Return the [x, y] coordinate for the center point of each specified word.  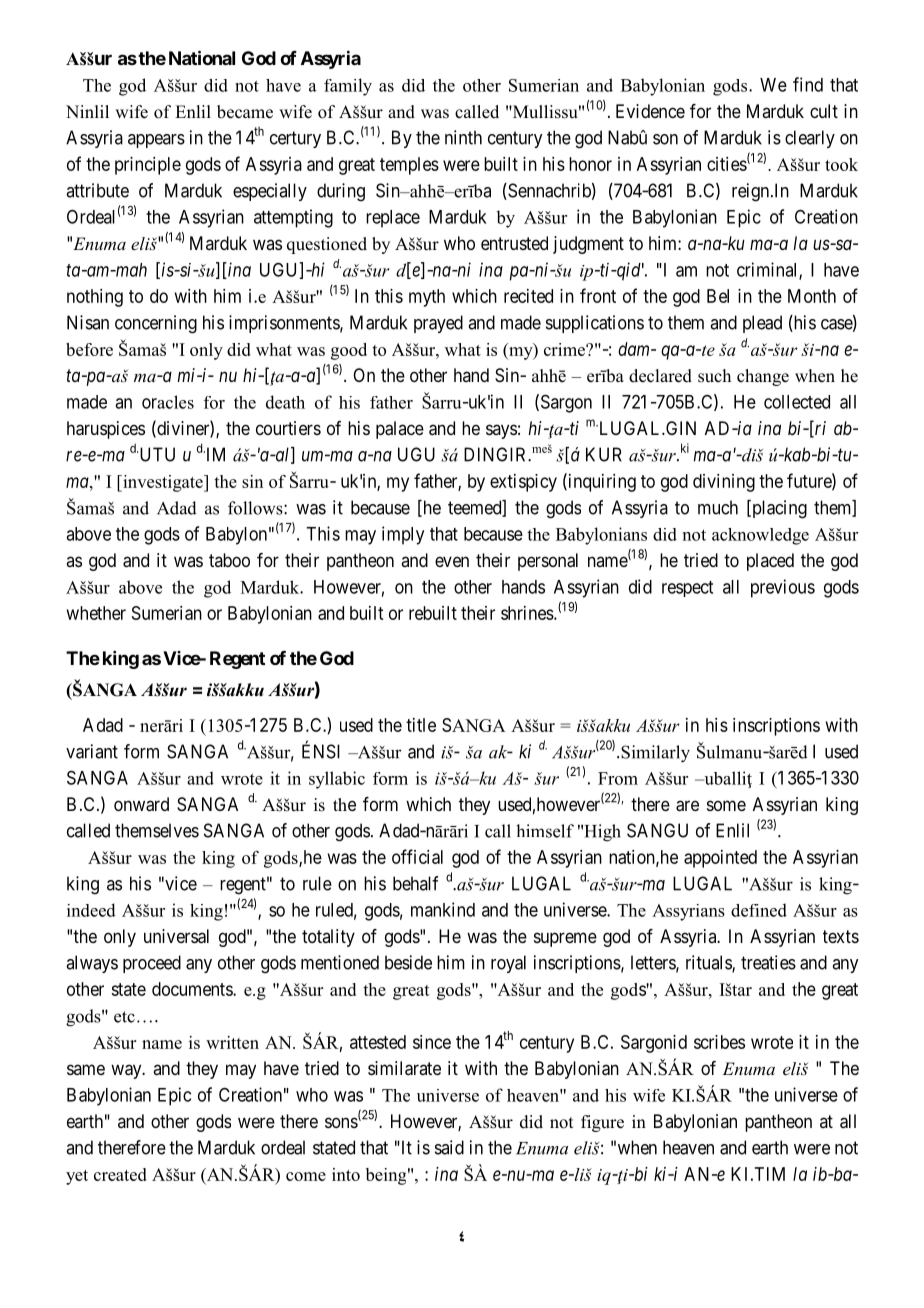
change [763, 377]
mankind [443, 909]
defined [759, 910]
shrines [528, 613]
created [120, 1174]
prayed [438, 324]
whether [96, 613]
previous [783, 588]
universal [176, 936]
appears [156, 141]
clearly [810, 139]
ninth [463, 137]
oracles [168, 402]
